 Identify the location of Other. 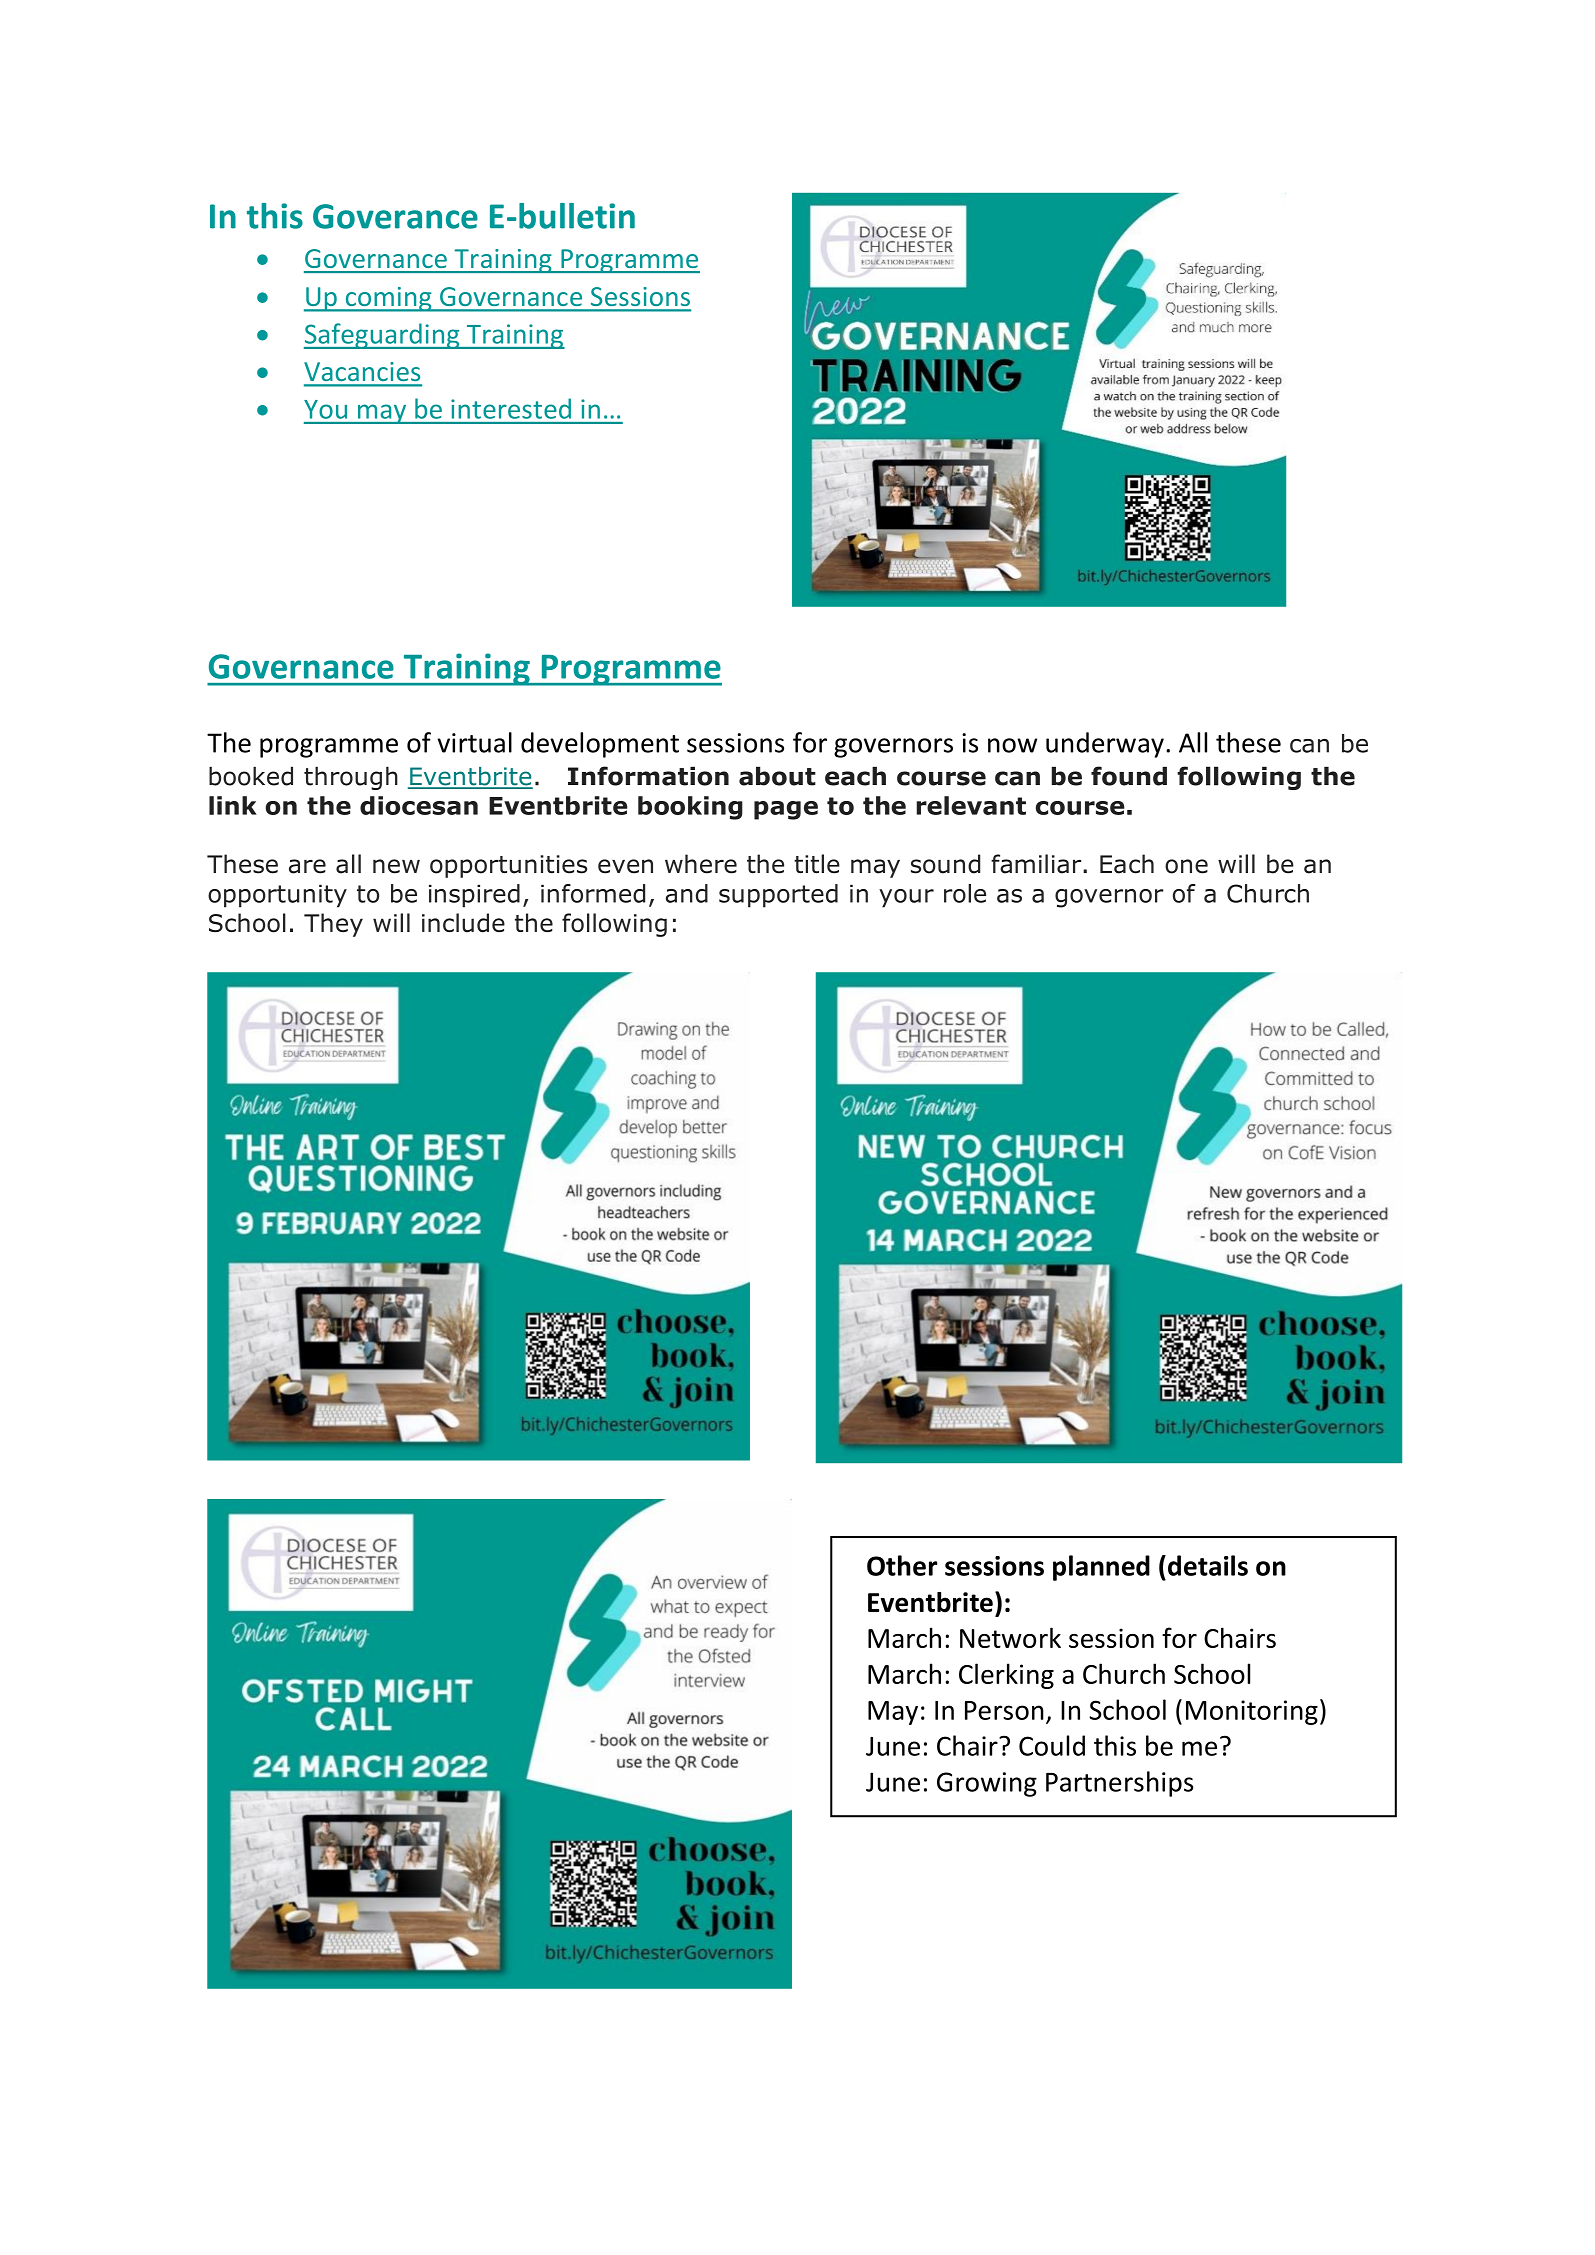
(902, 1565).
